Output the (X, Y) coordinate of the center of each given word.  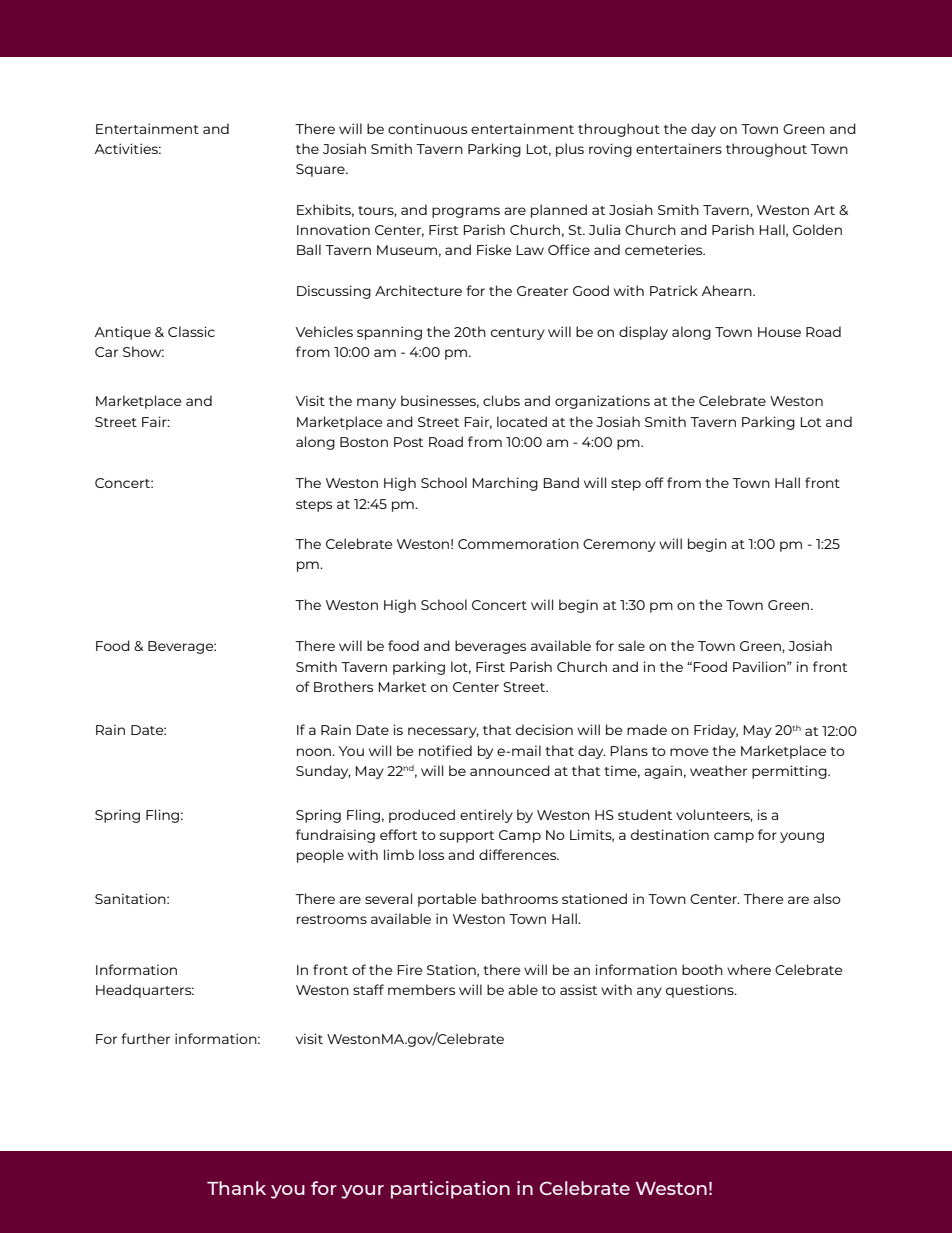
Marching (505, 484)
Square (321, 170)
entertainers (679, 148)
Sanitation (131, 898)
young (802, 837)
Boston (364, 442)
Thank (236, 1188)
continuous (427, 128)
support (467, 837)
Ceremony (619, 545)
